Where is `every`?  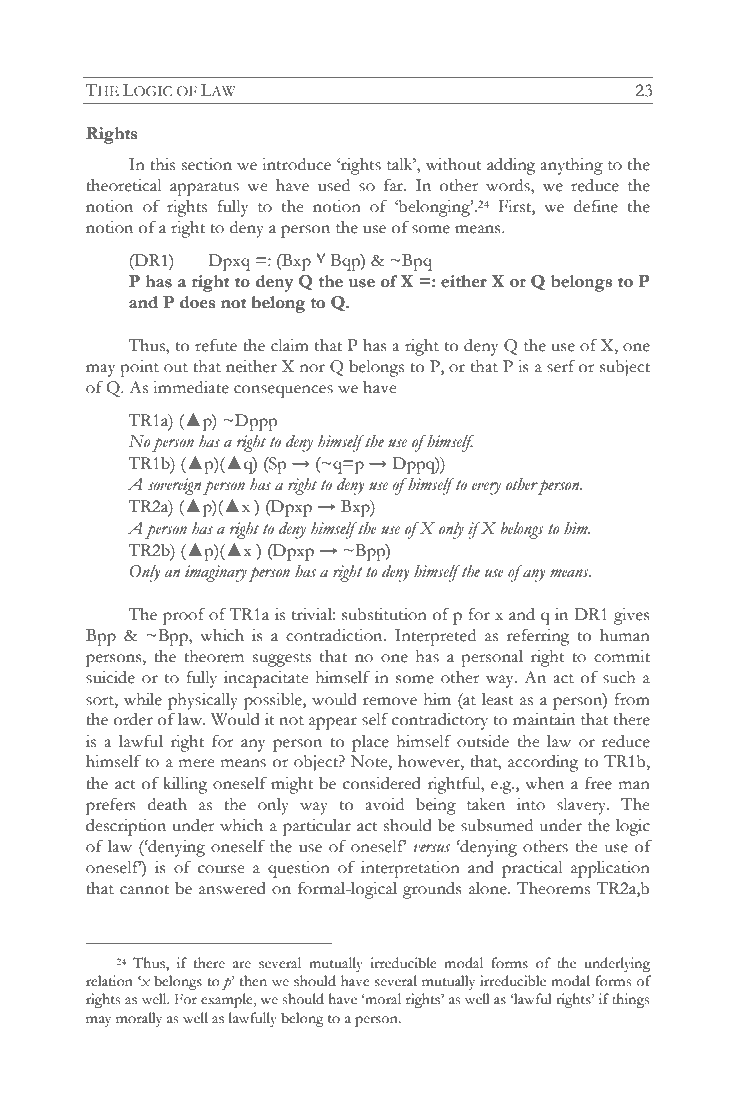 every is located at coordinates (486, 488).
